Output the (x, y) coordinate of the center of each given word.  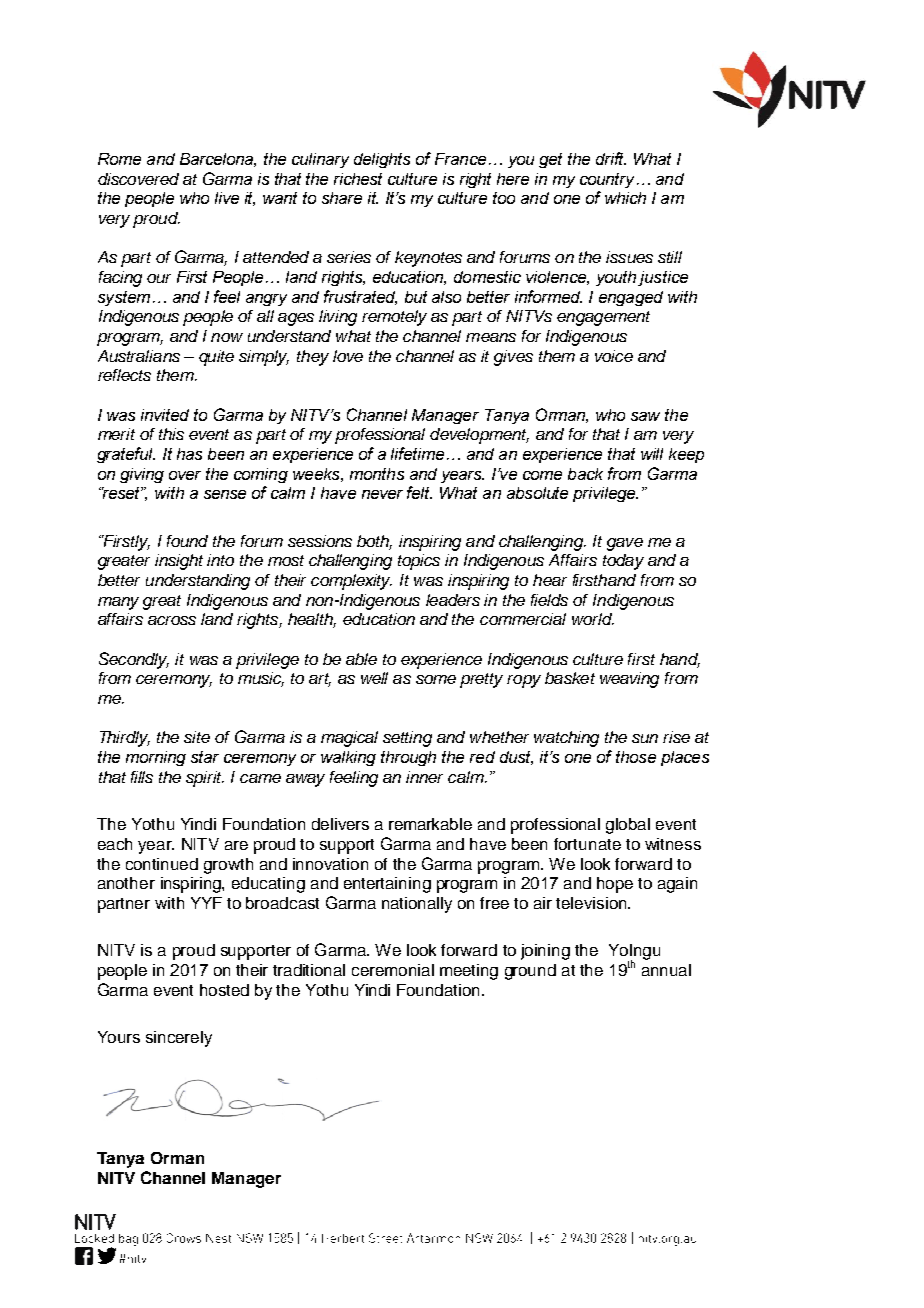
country (607, 180)
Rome (119, 159)
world (593, 619)
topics (419, 562)
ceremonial (393, 970)
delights (382, 160)
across (172, 620)
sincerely (179, 1039)
